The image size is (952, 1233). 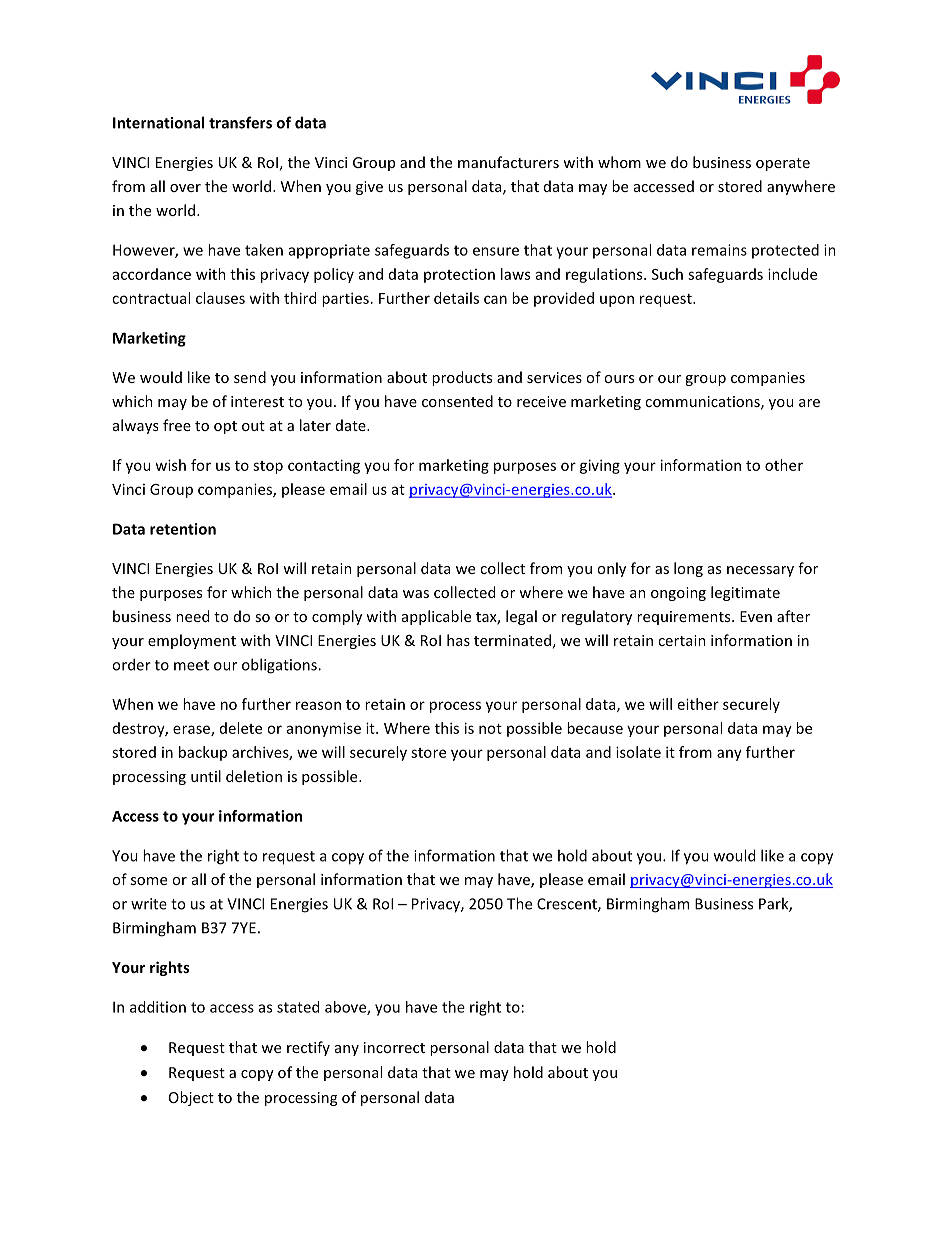 What do you see at coordinates (456, 298) in the screenshot?
I see `details` at bounding box center [456, 298].
